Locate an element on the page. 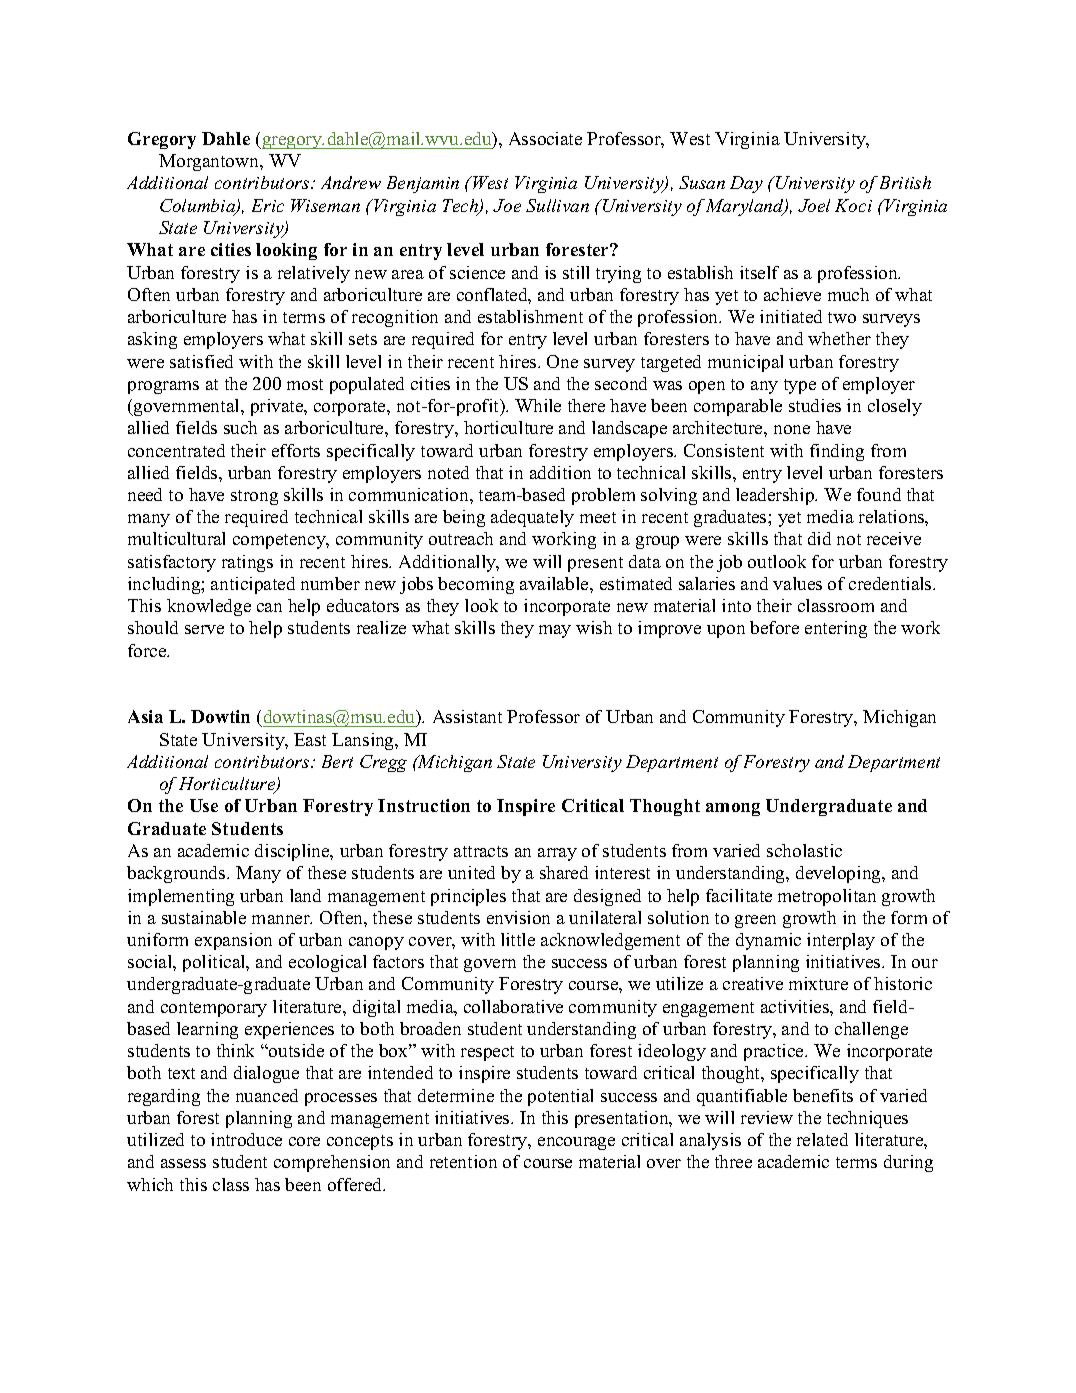  encourage is located at coordinates (576, 1143).
